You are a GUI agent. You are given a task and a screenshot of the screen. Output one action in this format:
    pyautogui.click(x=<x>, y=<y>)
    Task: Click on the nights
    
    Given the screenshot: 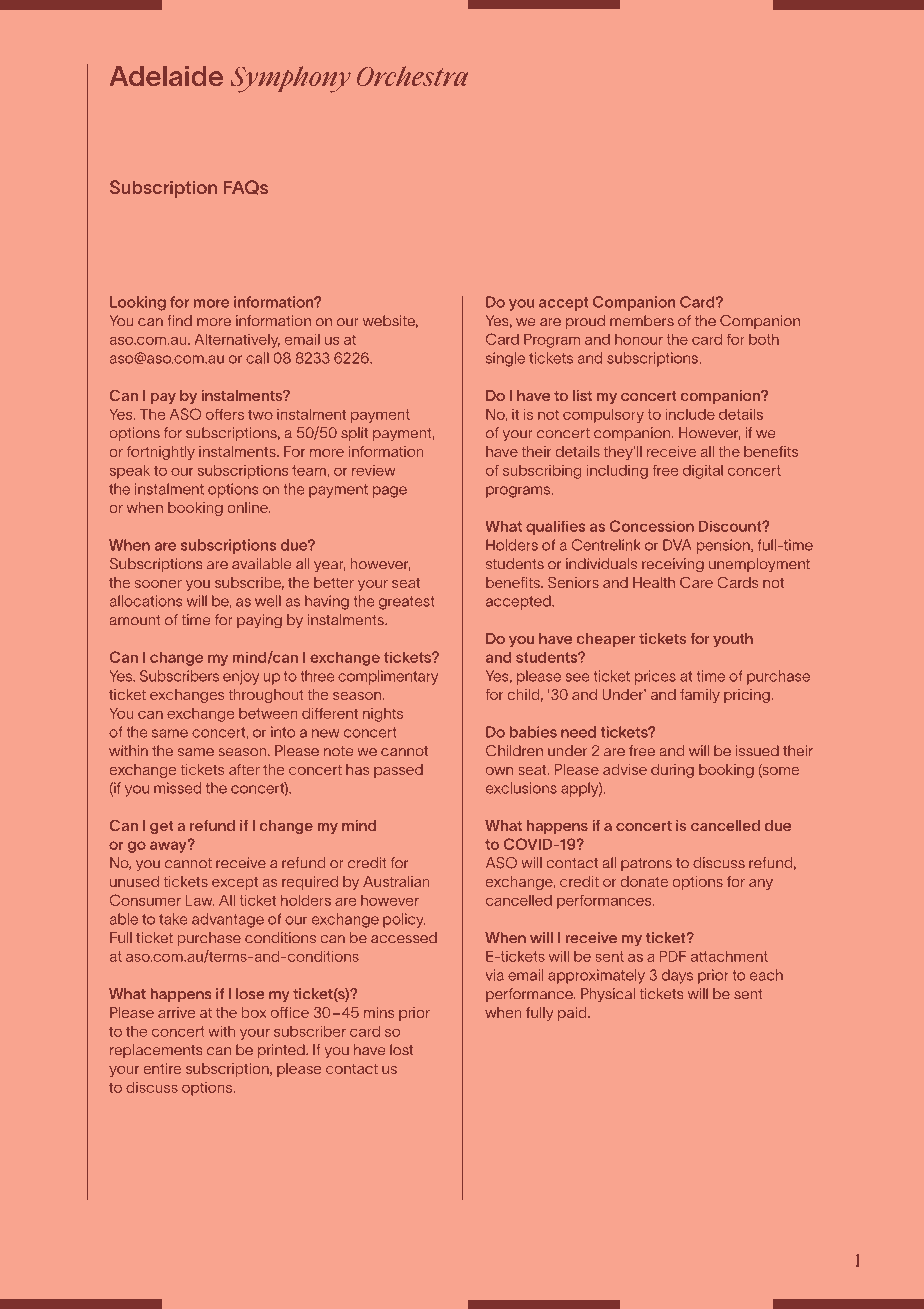 What is the action you would take?
    pyautogui.click(x=383, y=715)
